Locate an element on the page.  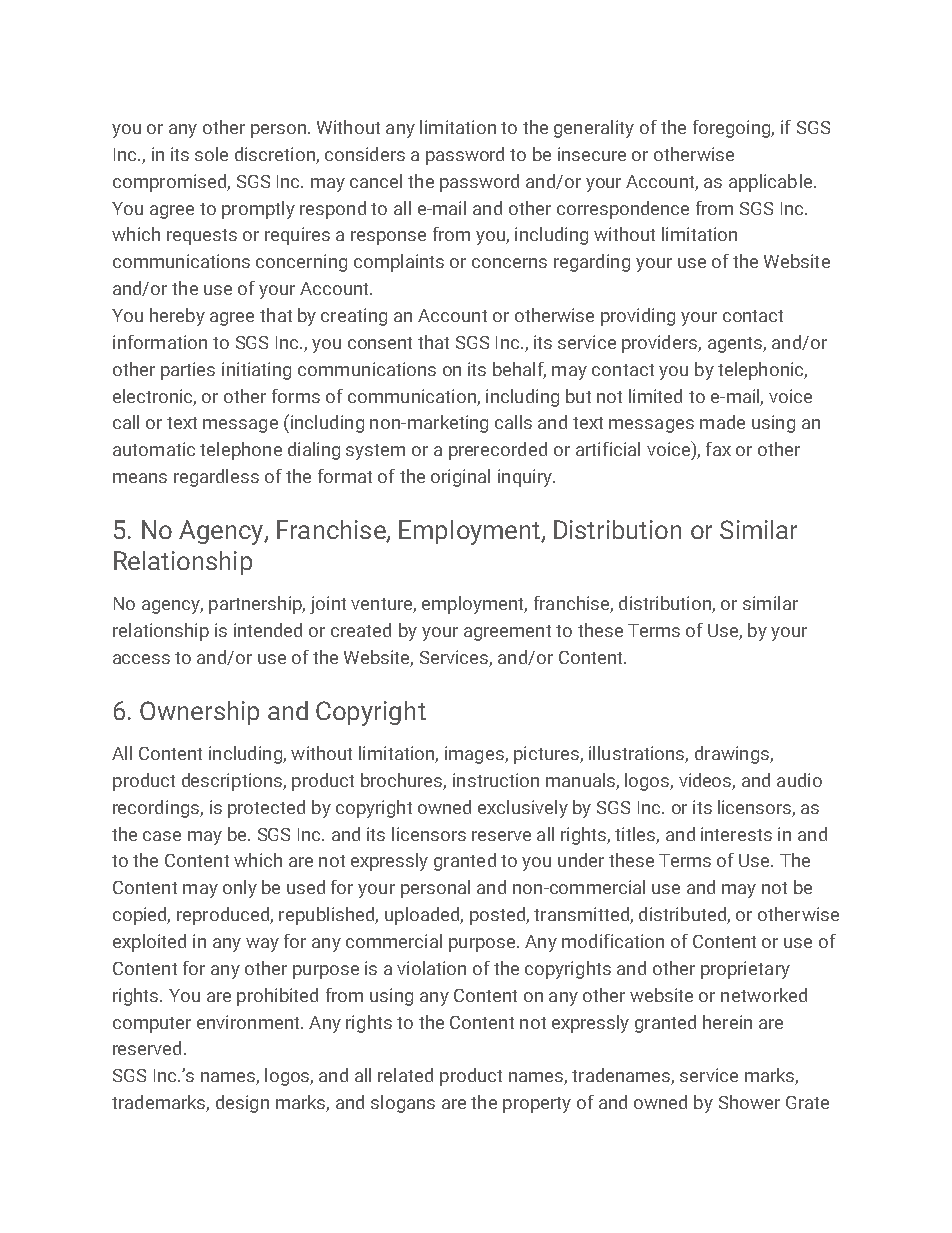
images is located at coordinates (475, 755).
